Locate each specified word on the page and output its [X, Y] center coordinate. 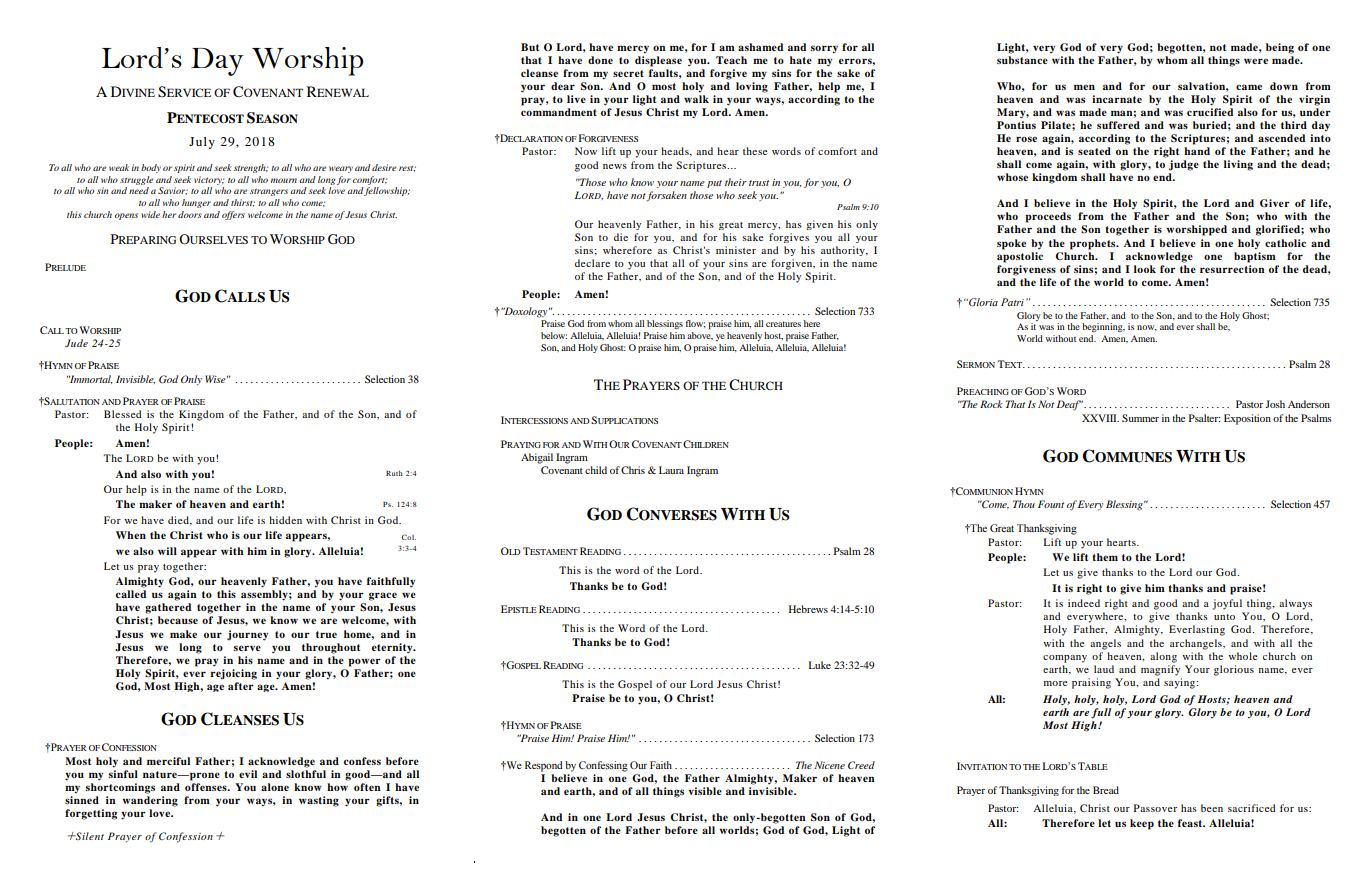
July [202, 143]
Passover [1155, 808]
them [1105, 557]
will [167, 551]
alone [275, 787]
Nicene [829, 765]
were [1256, 61]
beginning [1103, 327]
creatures [783, 324]
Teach [731, 60]
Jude [76, 343]
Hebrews [808, 609]
